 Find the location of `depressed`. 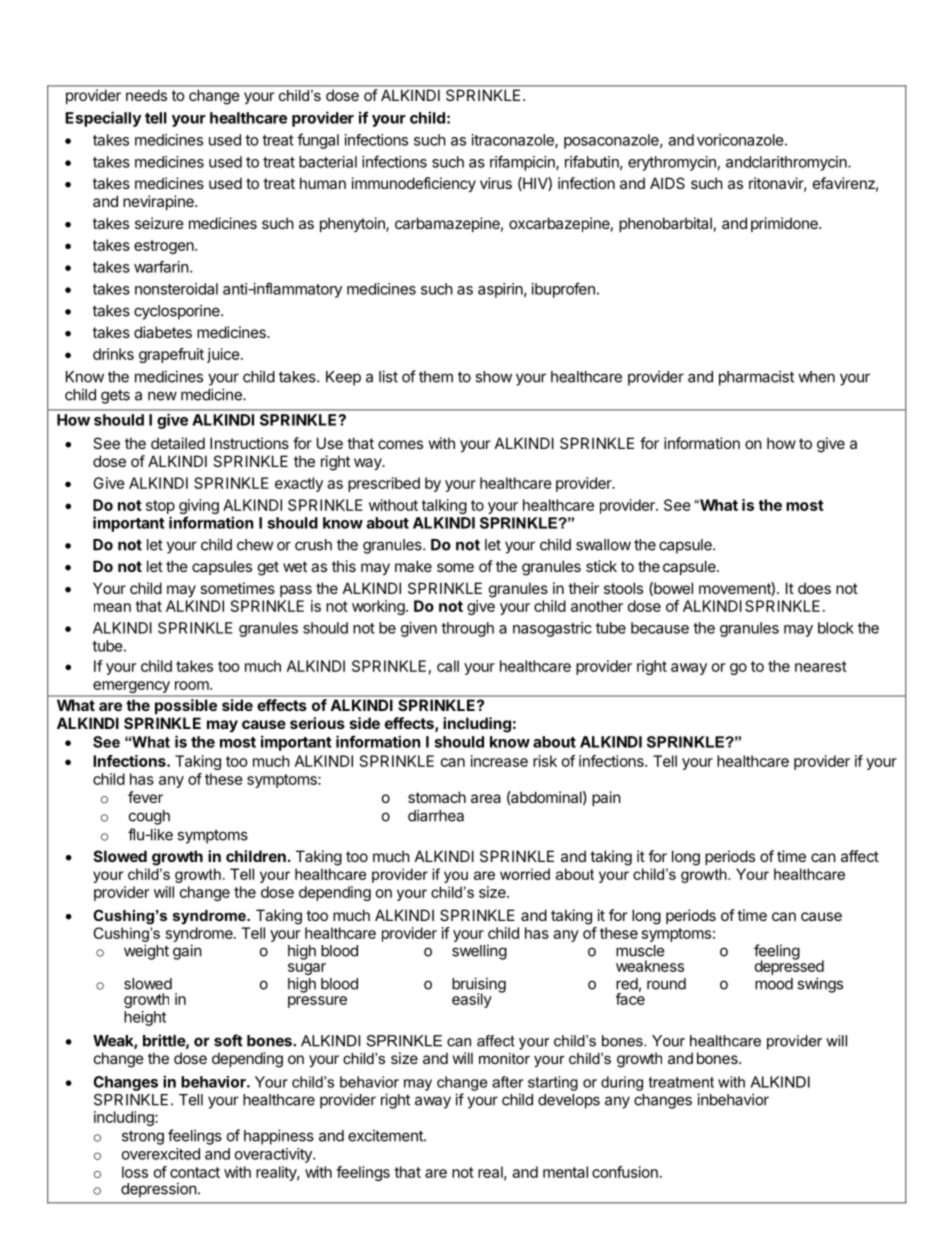

depressed is located at coordinates (789, 966).
